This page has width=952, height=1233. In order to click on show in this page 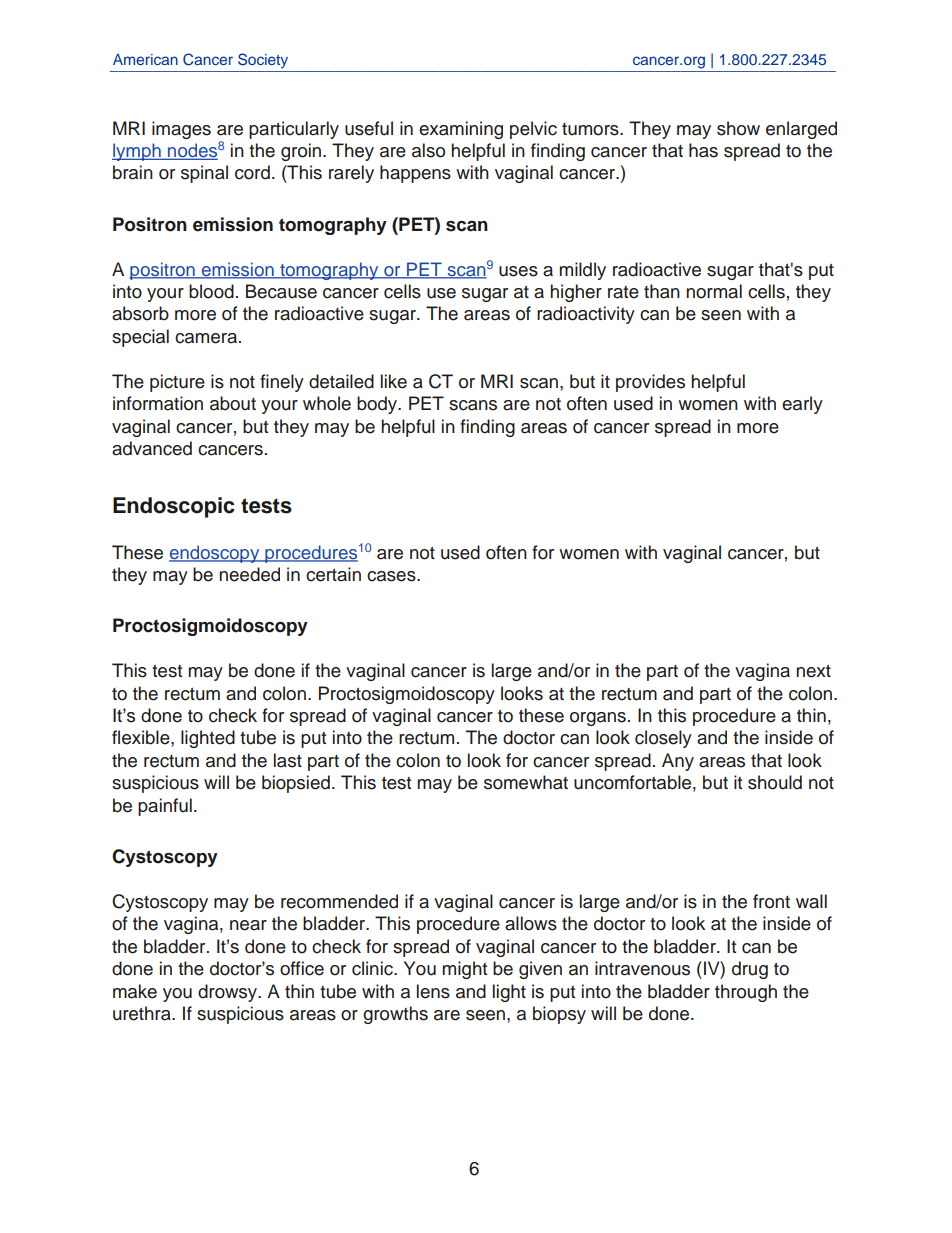, I will do `click(738, 128)`.
